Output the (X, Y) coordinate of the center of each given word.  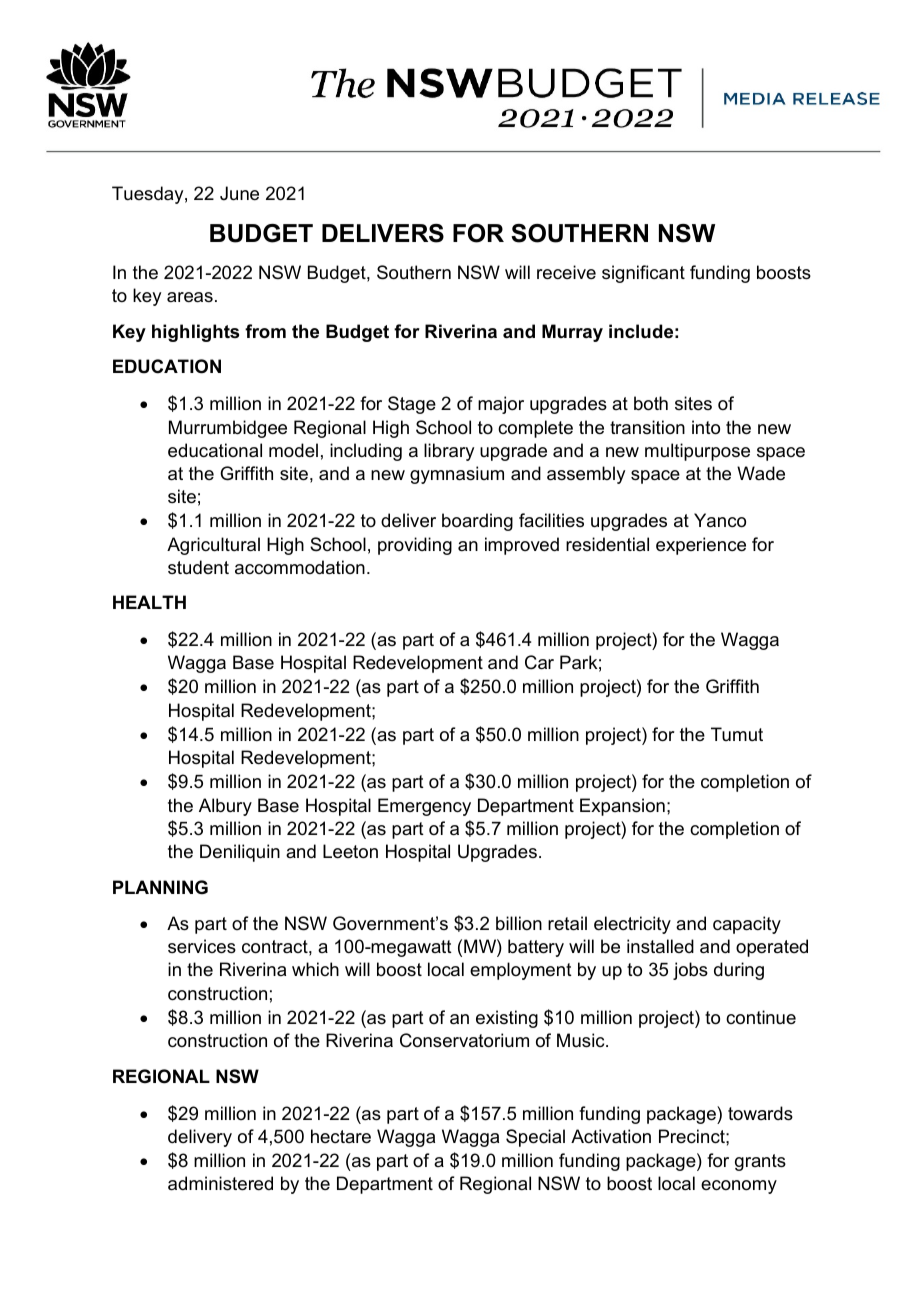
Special (535, 1138)
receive (566, 272)
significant (643, 274)
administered (220, 1183)
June (239, 193)
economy (739, 1187)
